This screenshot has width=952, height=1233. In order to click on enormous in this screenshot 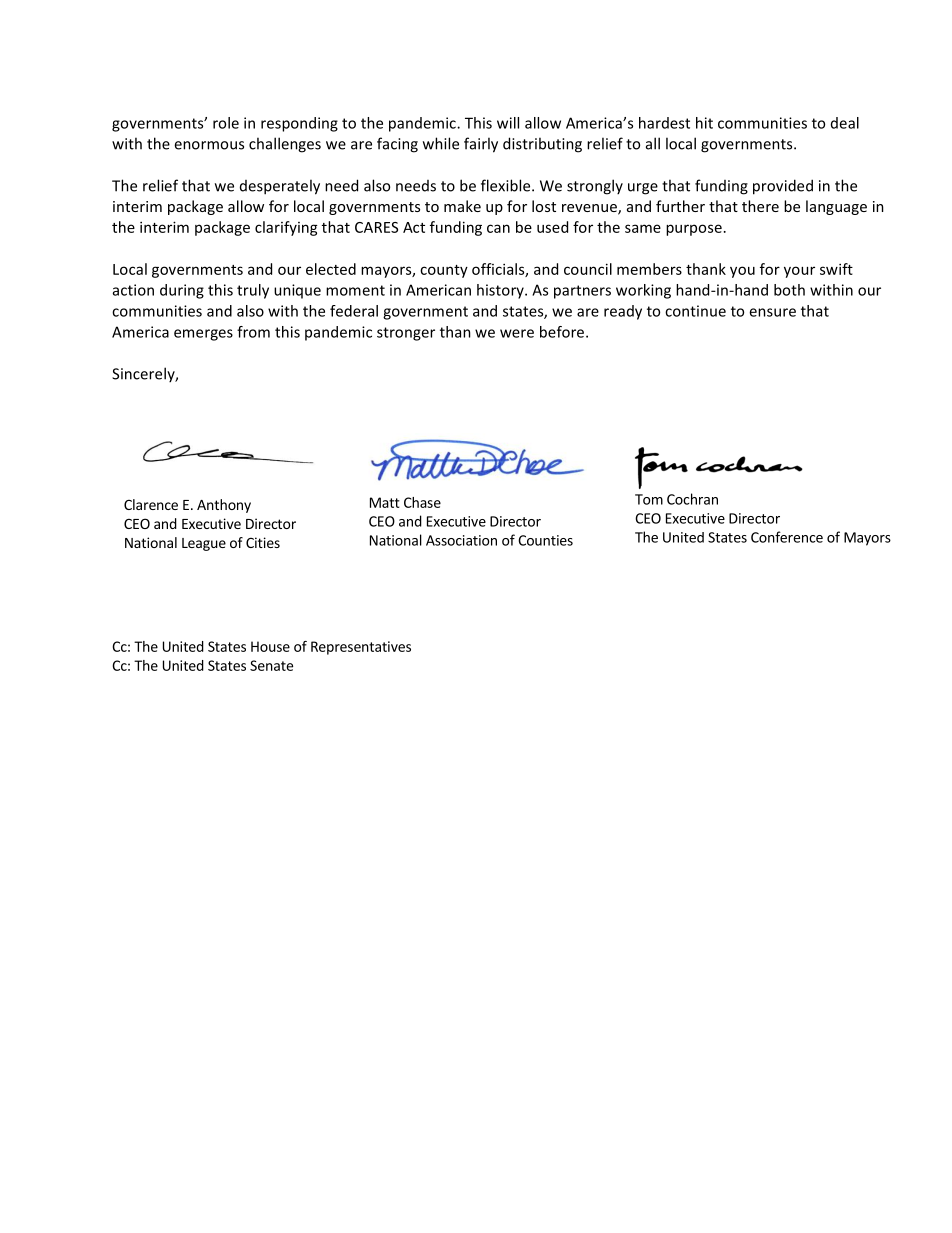, I will do `click(209, 145)`.
